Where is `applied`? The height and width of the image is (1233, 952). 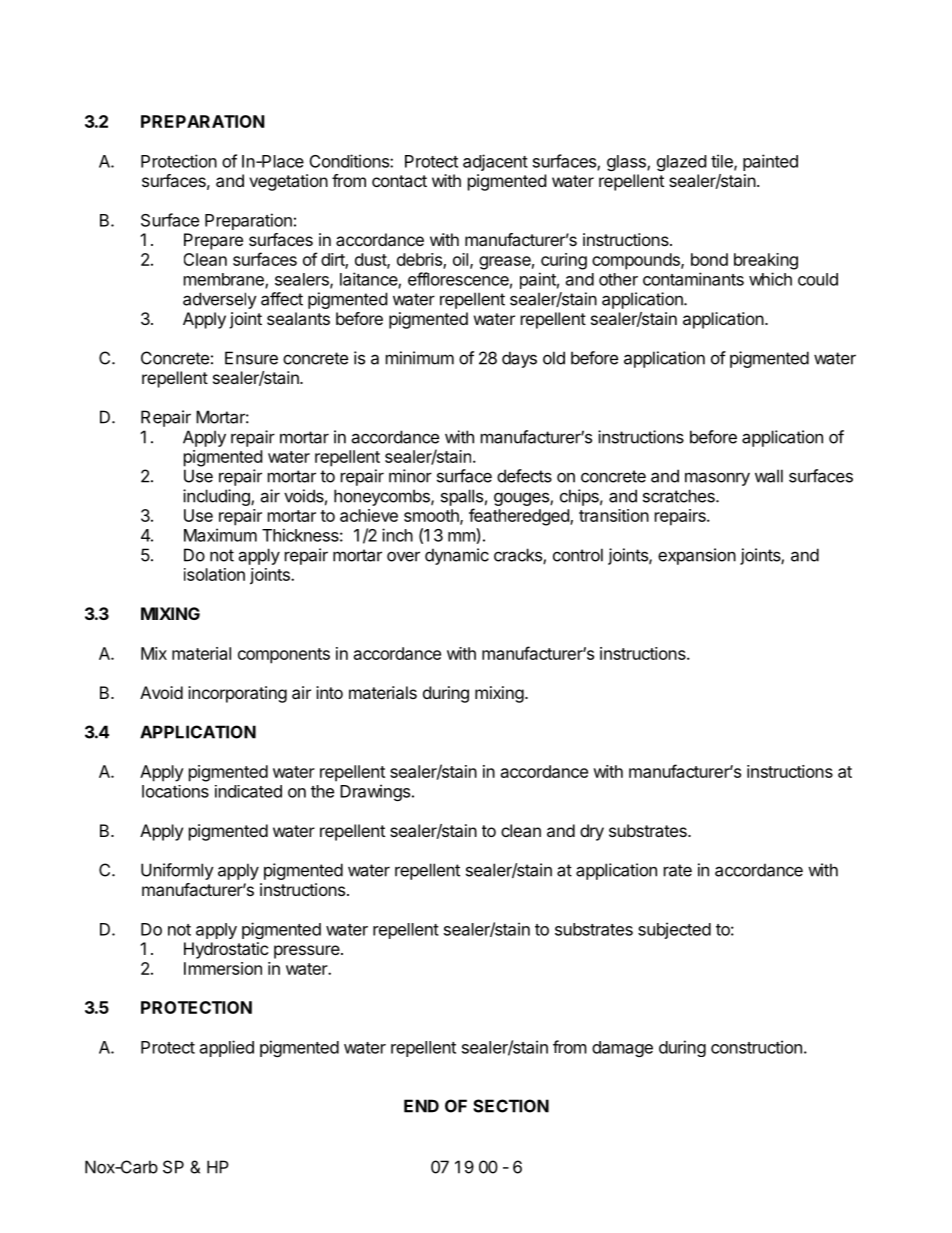
applied is located at coordinates (227, 1048).
